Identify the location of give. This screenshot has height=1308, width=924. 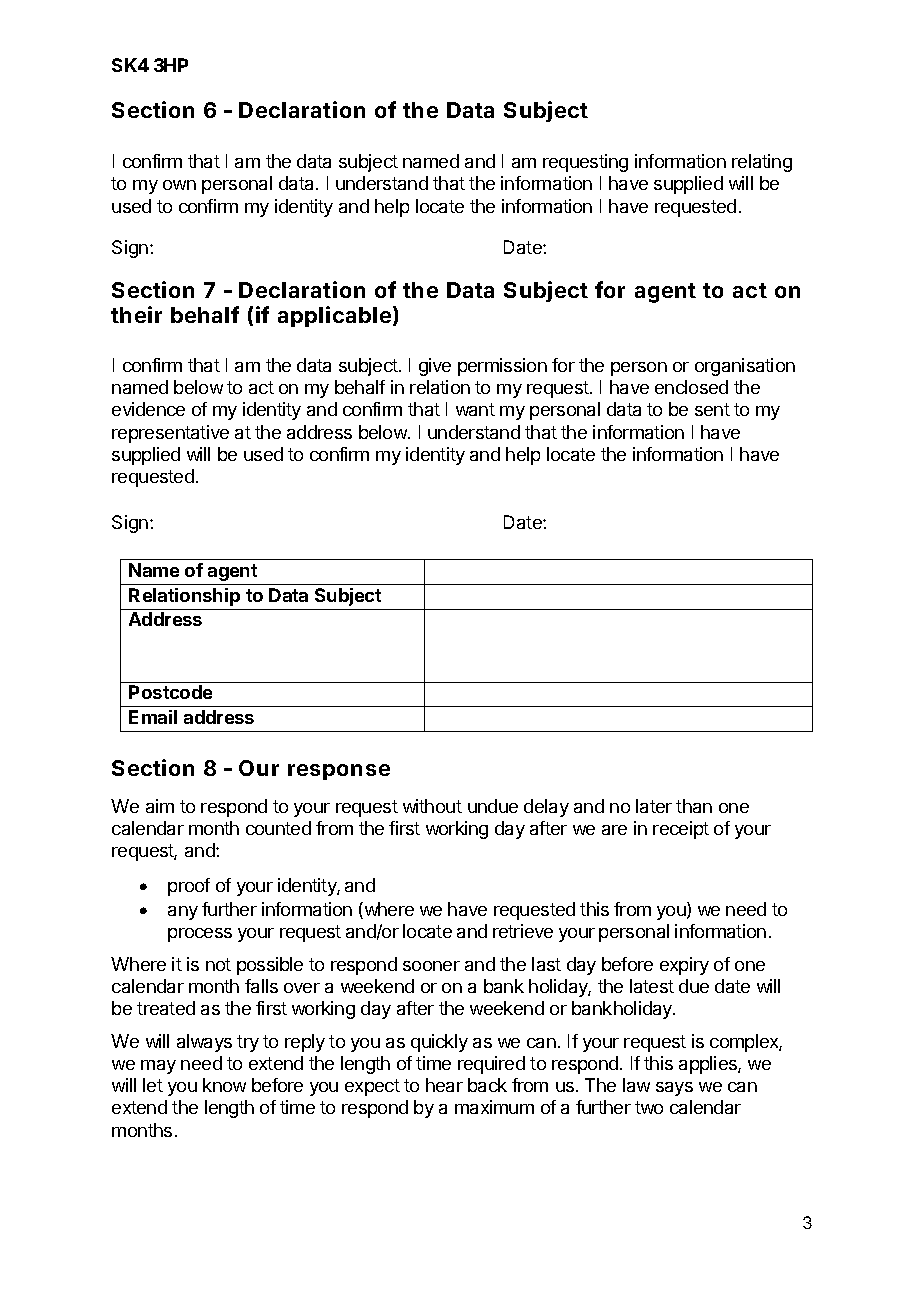
(435, 367).
